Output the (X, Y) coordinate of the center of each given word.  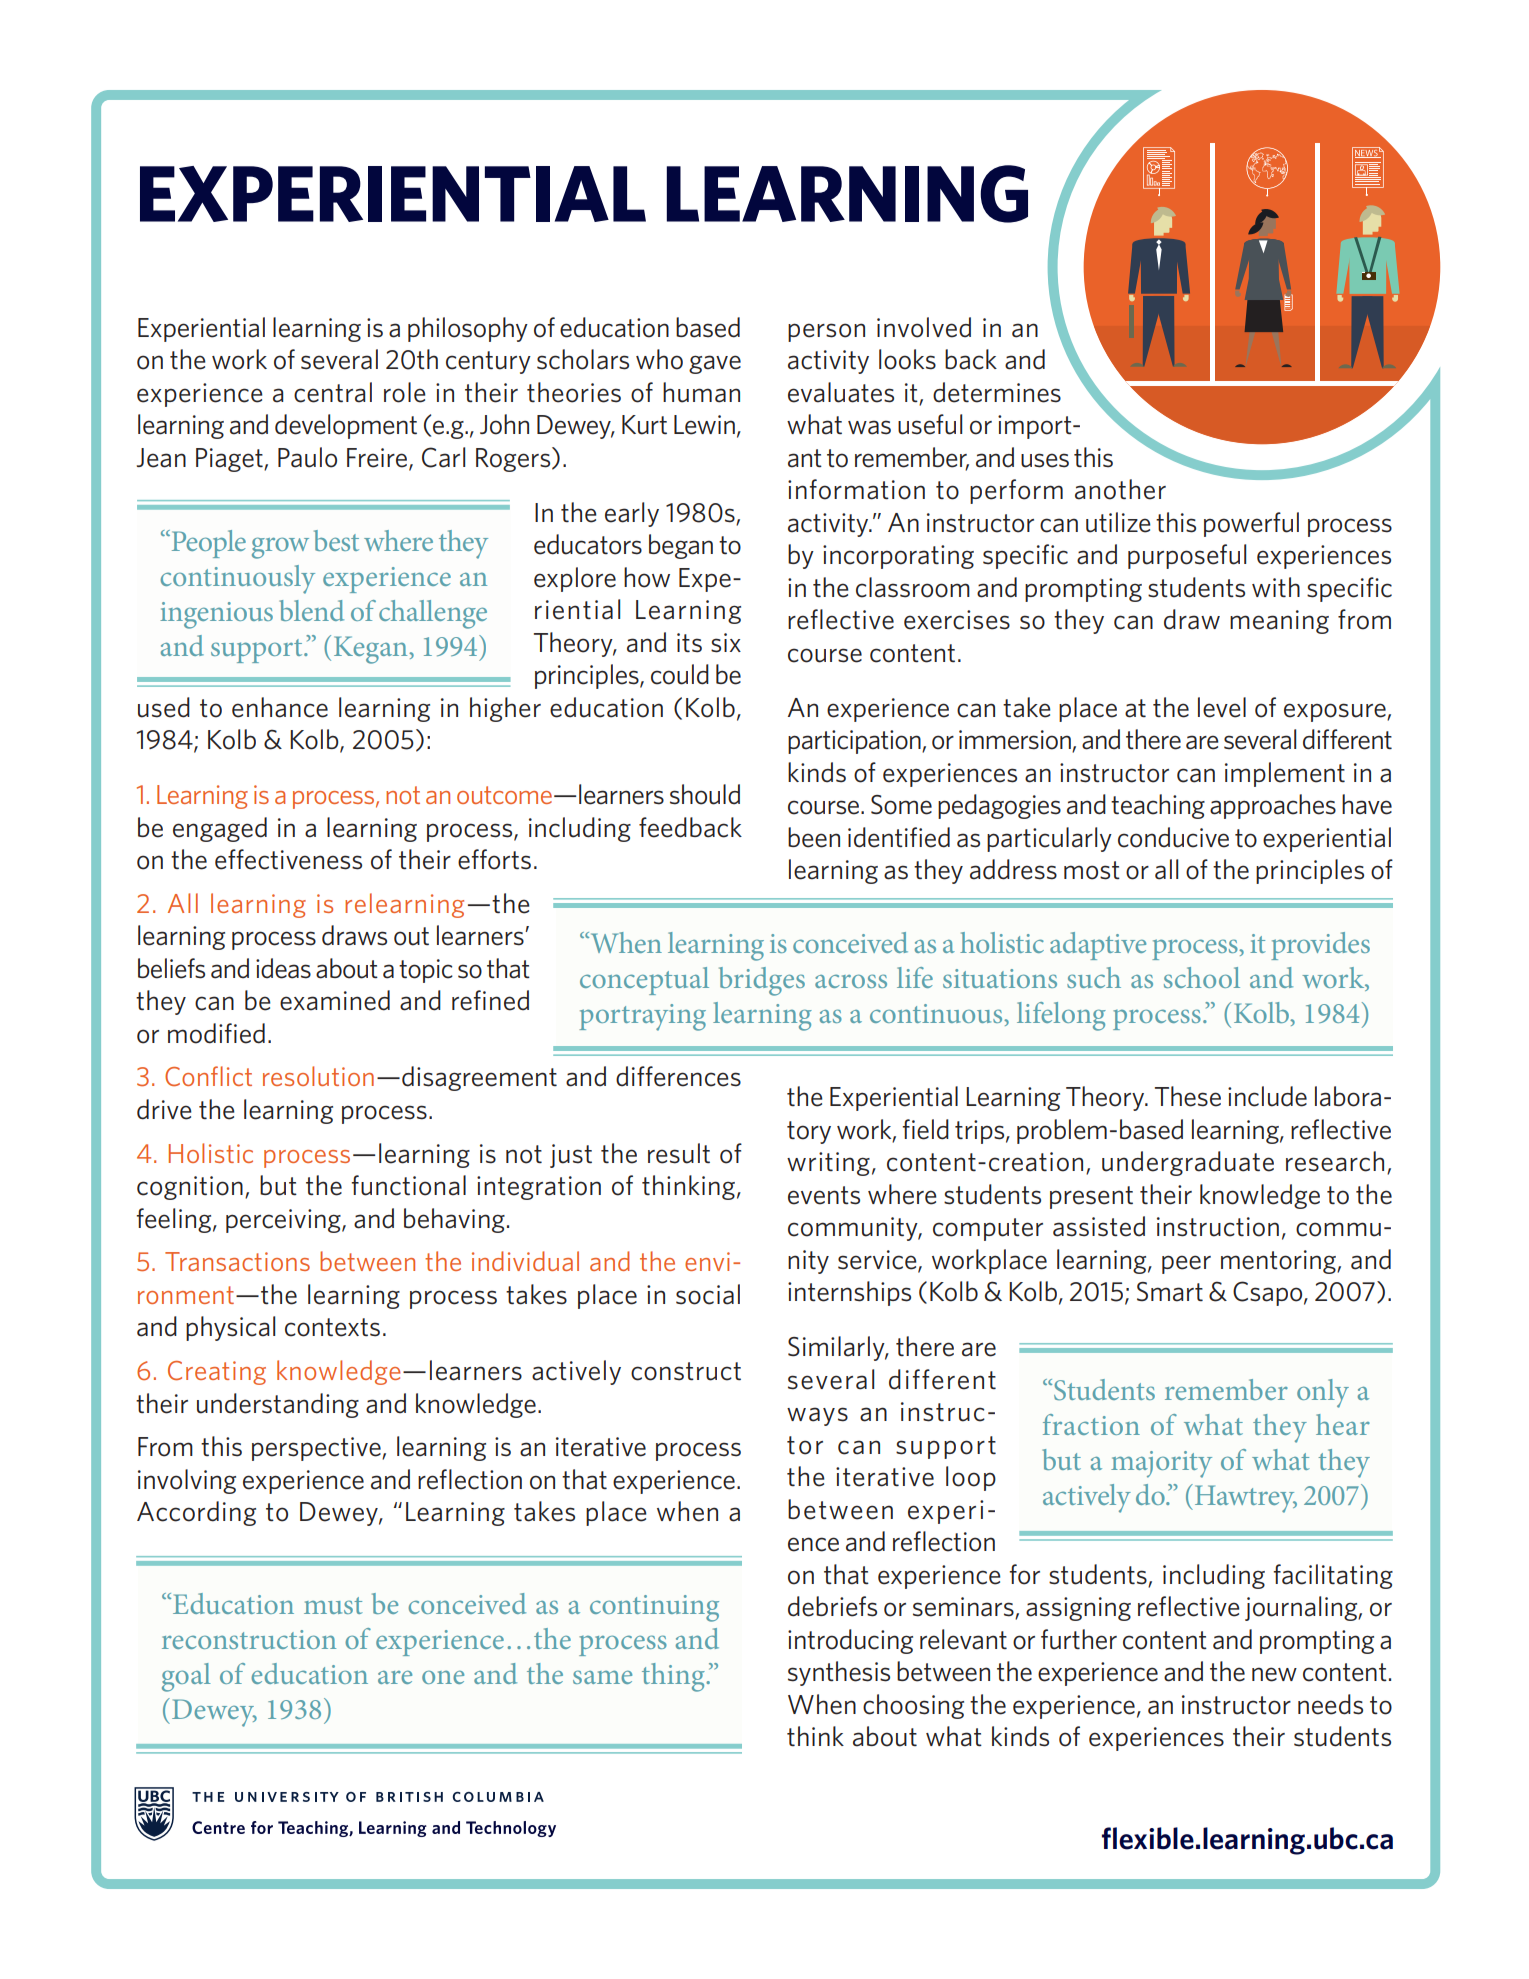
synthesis (839, 1673)
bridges (762, 981)
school (1202, 977)
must (333, 1605)
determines (997, 392)
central (333, 392)
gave (715, 364)
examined (335, 1000)
